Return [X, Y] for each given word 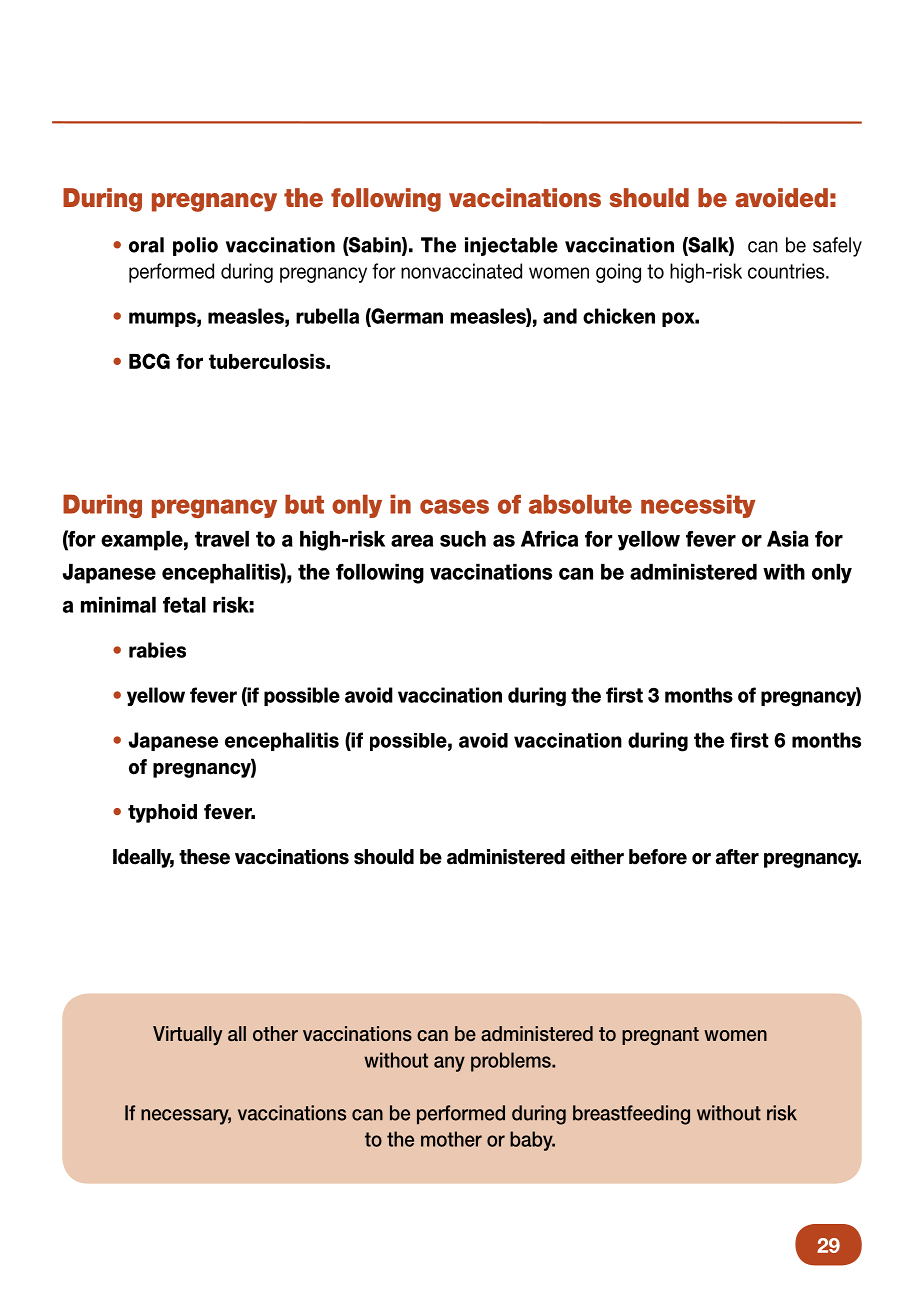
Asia [788, 539]
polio [195, 246]
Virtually [187, 1035]
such [463, 539]
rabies [157, 650]
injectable [511, 246]
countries [787, 271]
